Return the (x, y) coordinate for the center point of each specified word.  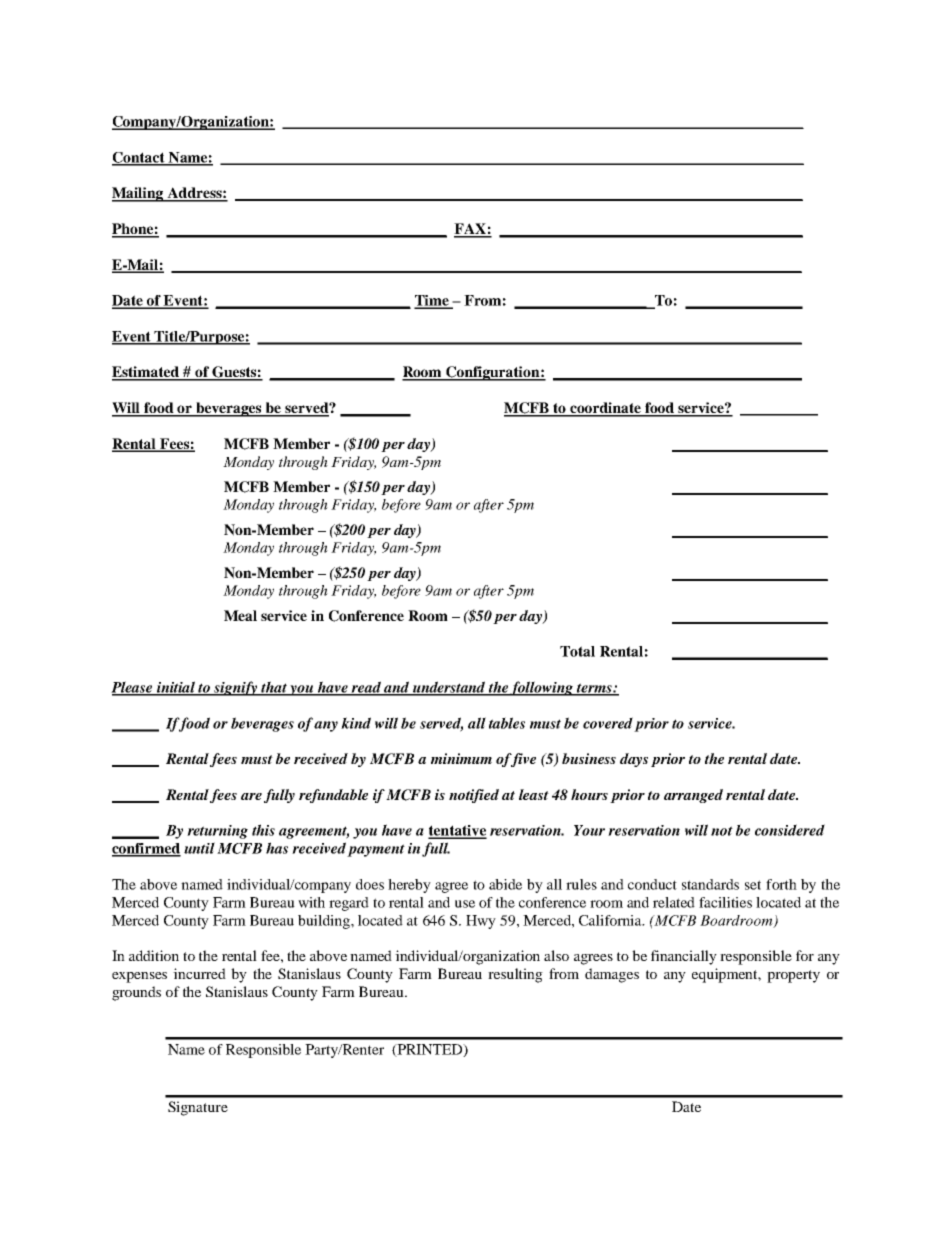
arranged (693, 796)
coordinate (605, 409)
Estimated (146, 373)
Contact (139, 158)
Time (432, 301)
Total (577, 651)
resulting (515, 975)
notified (474, 796)
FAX (471, 230)
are (251, 796)
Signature (198, 1108)
